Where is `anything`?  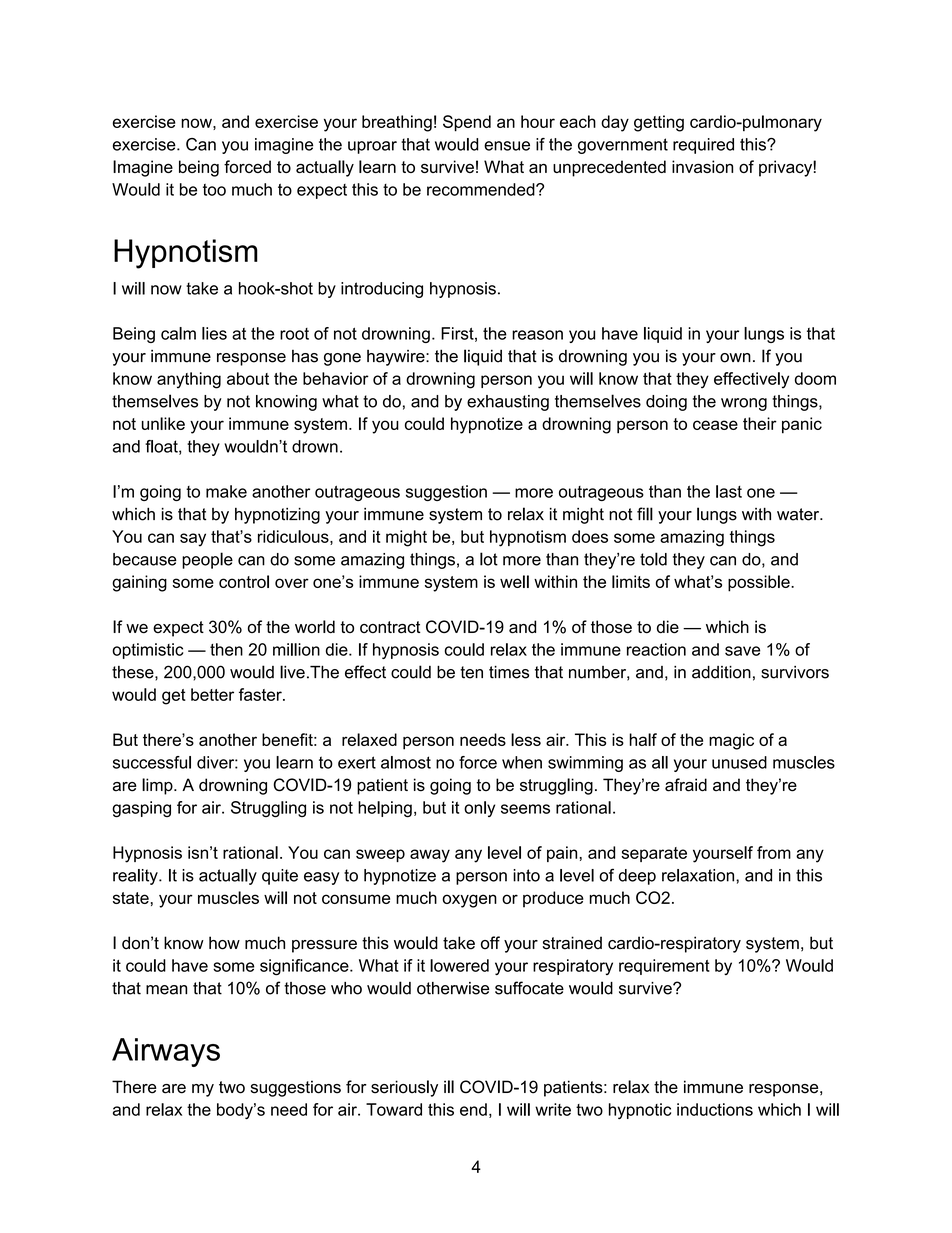 anything is located at coordinates (189, 380).
